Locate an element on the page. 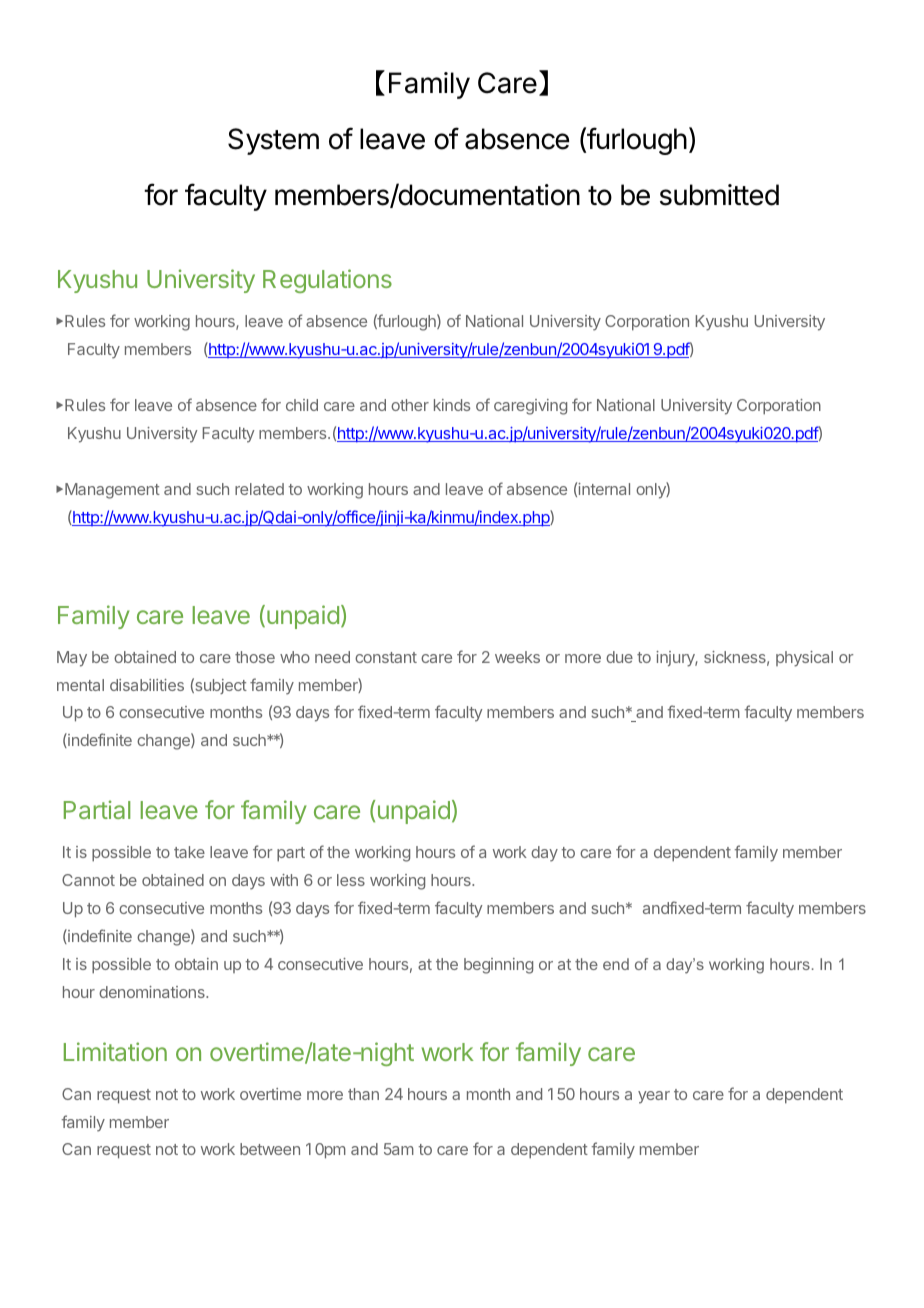 The image size is (924, 1308). due is located at coordinates (619, 657).
